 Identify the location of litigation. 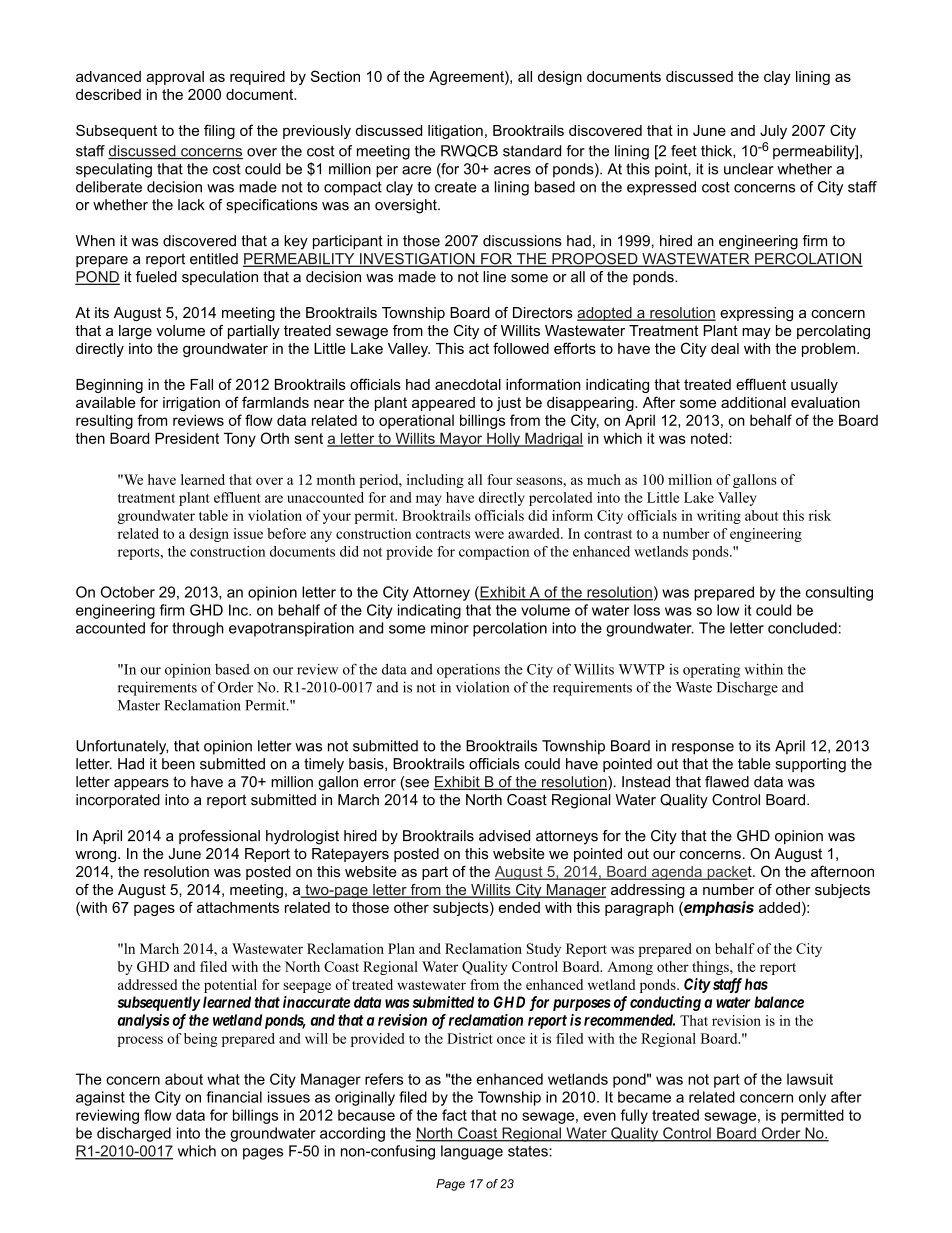
(455, 132).
